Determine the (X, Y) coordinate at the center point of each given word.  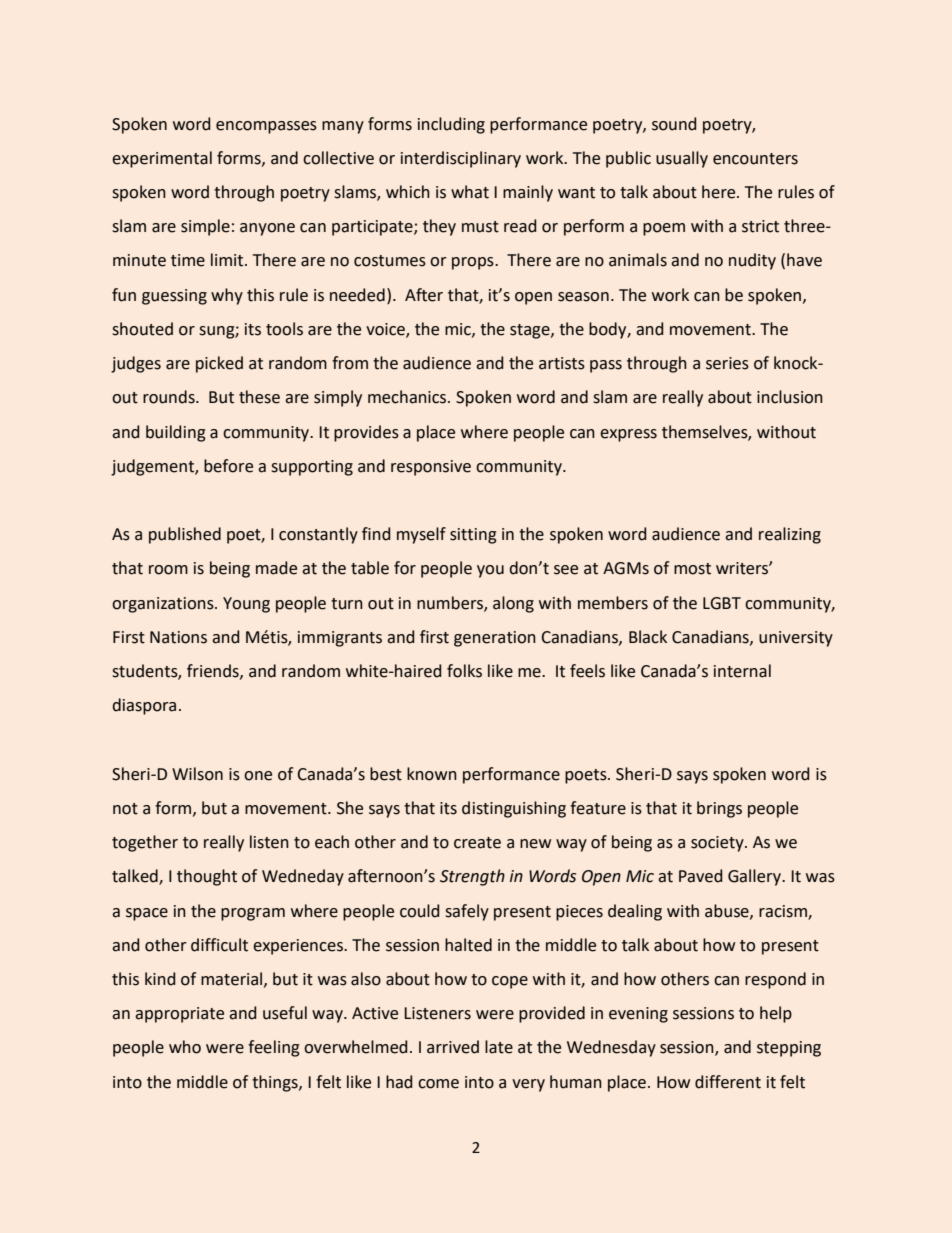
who (185, 1047)
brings (719, 809)
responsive (431, 468)
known (432, 774)
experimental (162, 159)
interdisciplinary (461, 159)
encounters (755, 159)
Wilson (197, 774)
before (228, 466)
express (628, 435)
